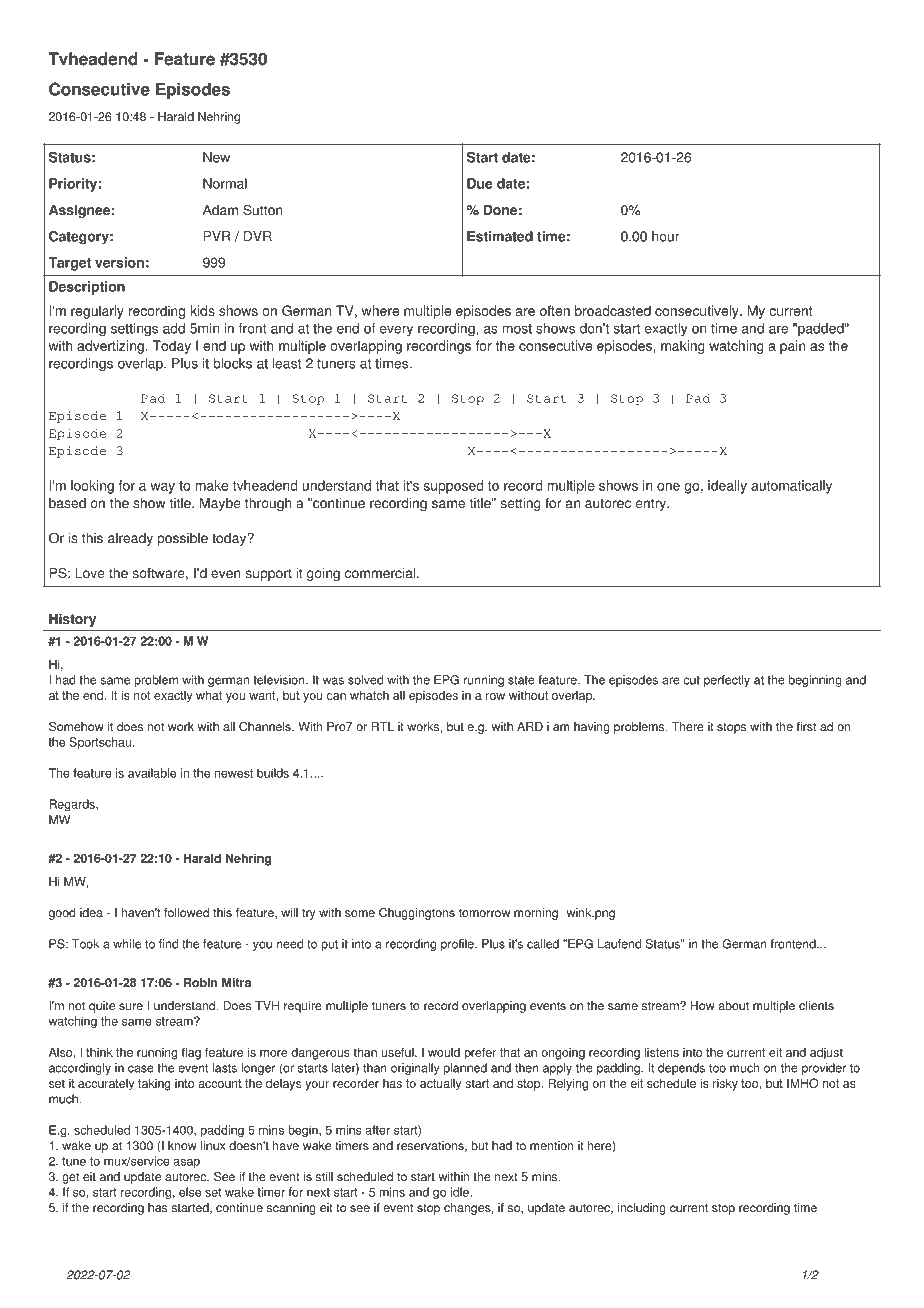 This screenshot has width=924, height=1308. What do you see at coordinates (666, 236) in the screenshot?
I see `hour` at bounding box center [666, 236].
